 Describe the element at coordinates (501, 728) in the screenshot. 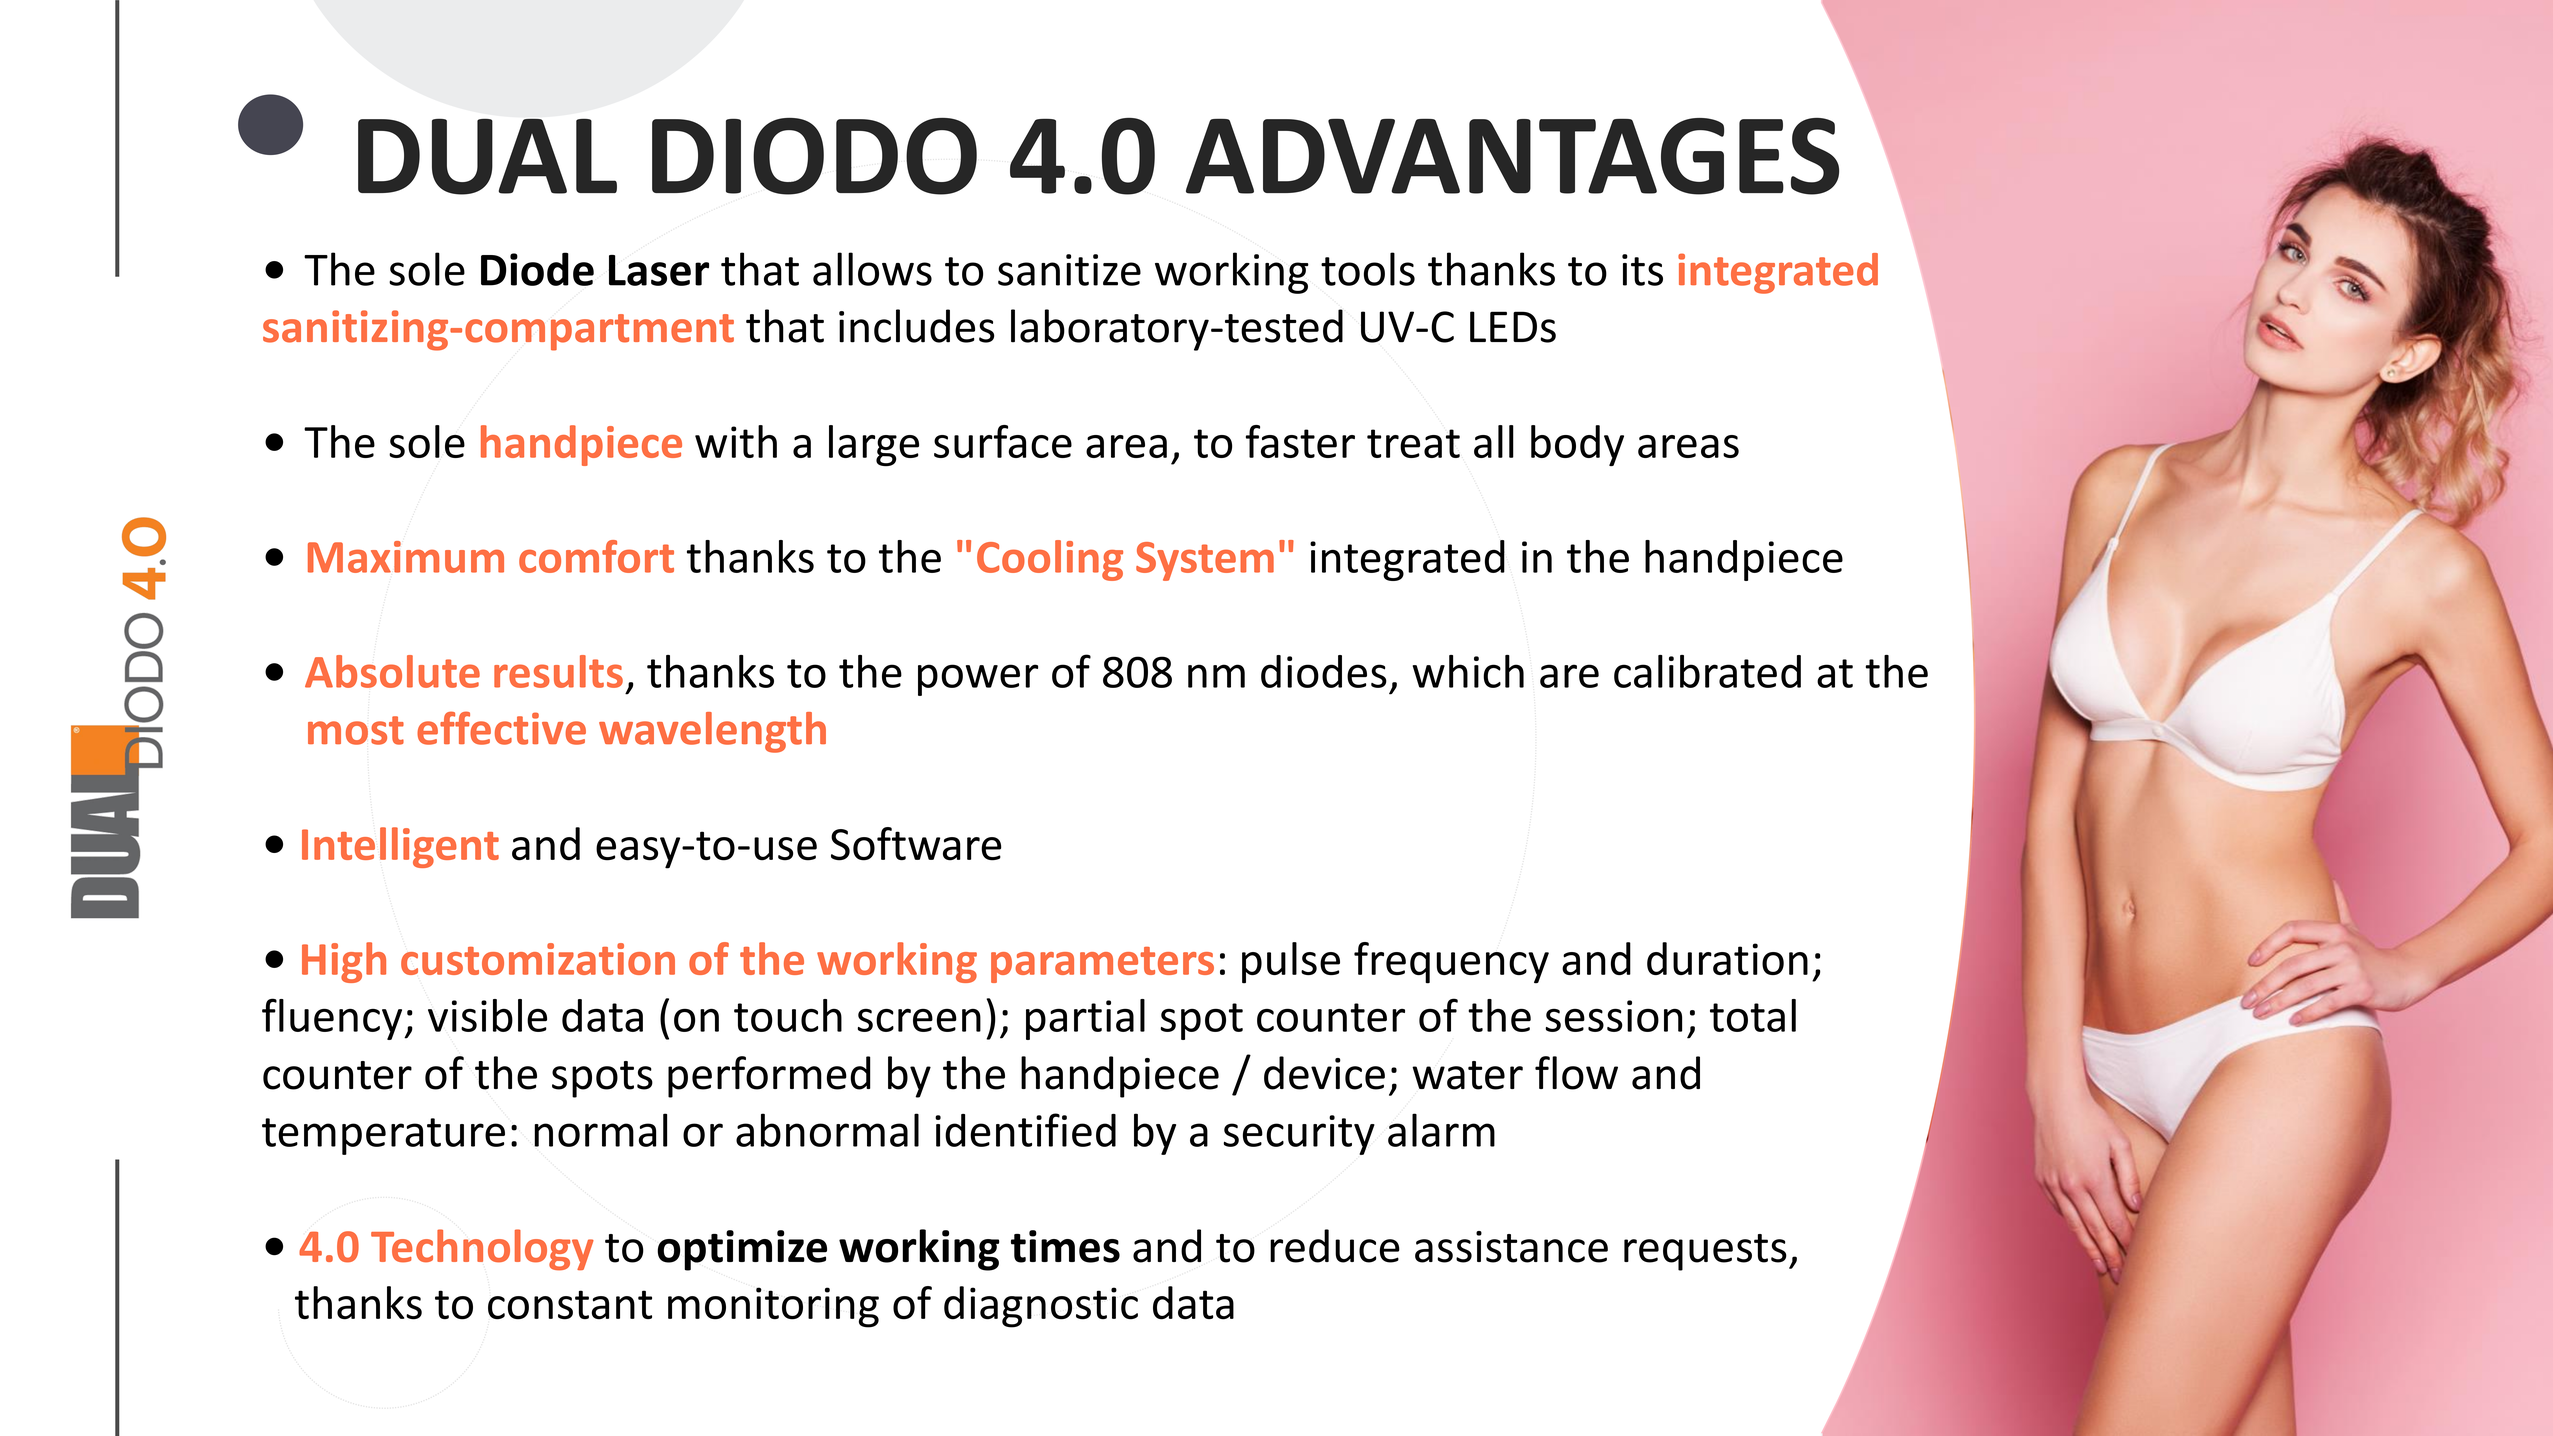

I see `effective` at that location.
